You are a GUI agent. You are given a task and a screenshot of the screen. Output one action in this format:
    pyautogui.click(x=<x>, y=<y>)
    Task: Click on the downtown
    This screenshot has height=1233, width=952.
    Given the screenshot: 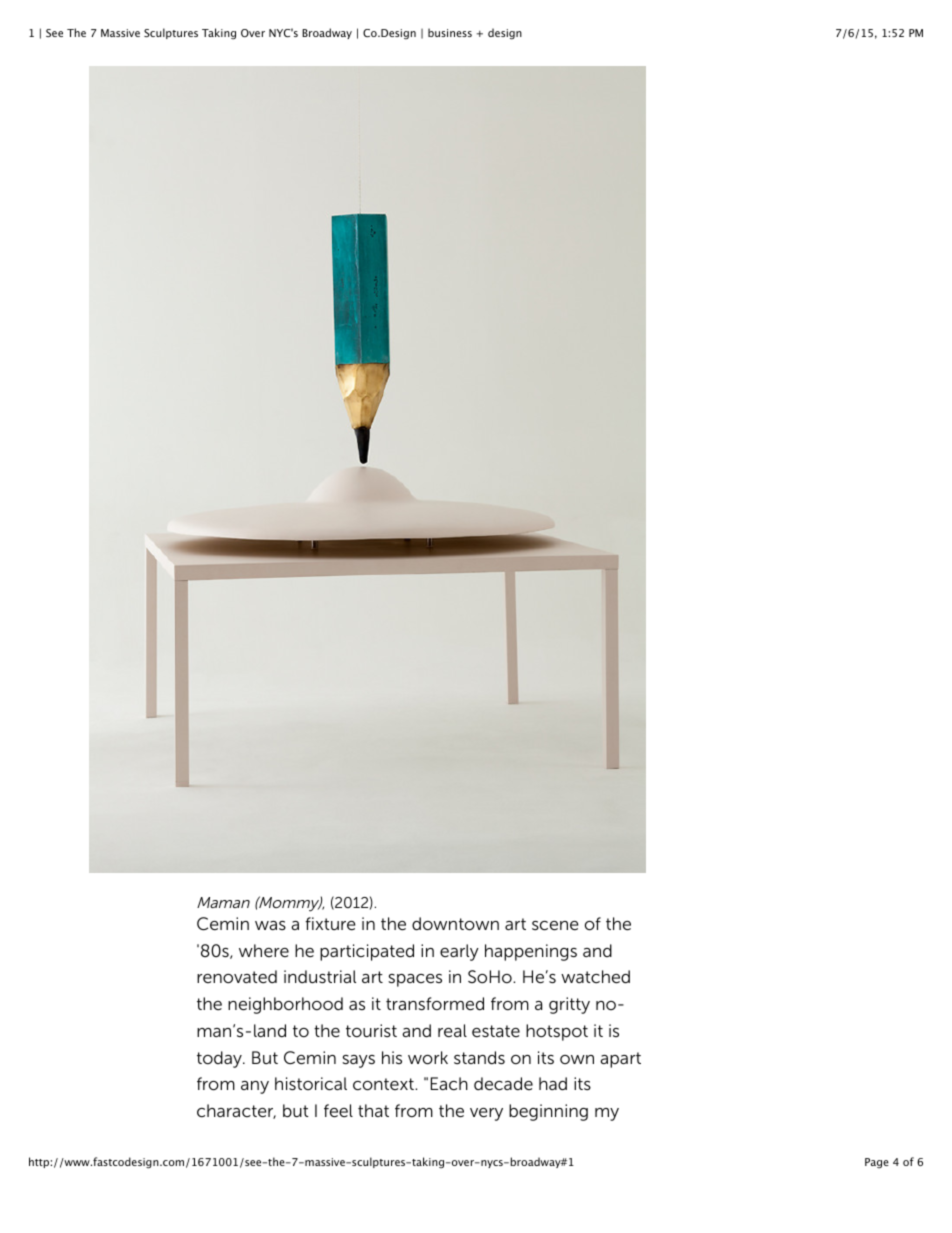 What is the action you would take?
    pyautogui.click(x=455, y=924)
